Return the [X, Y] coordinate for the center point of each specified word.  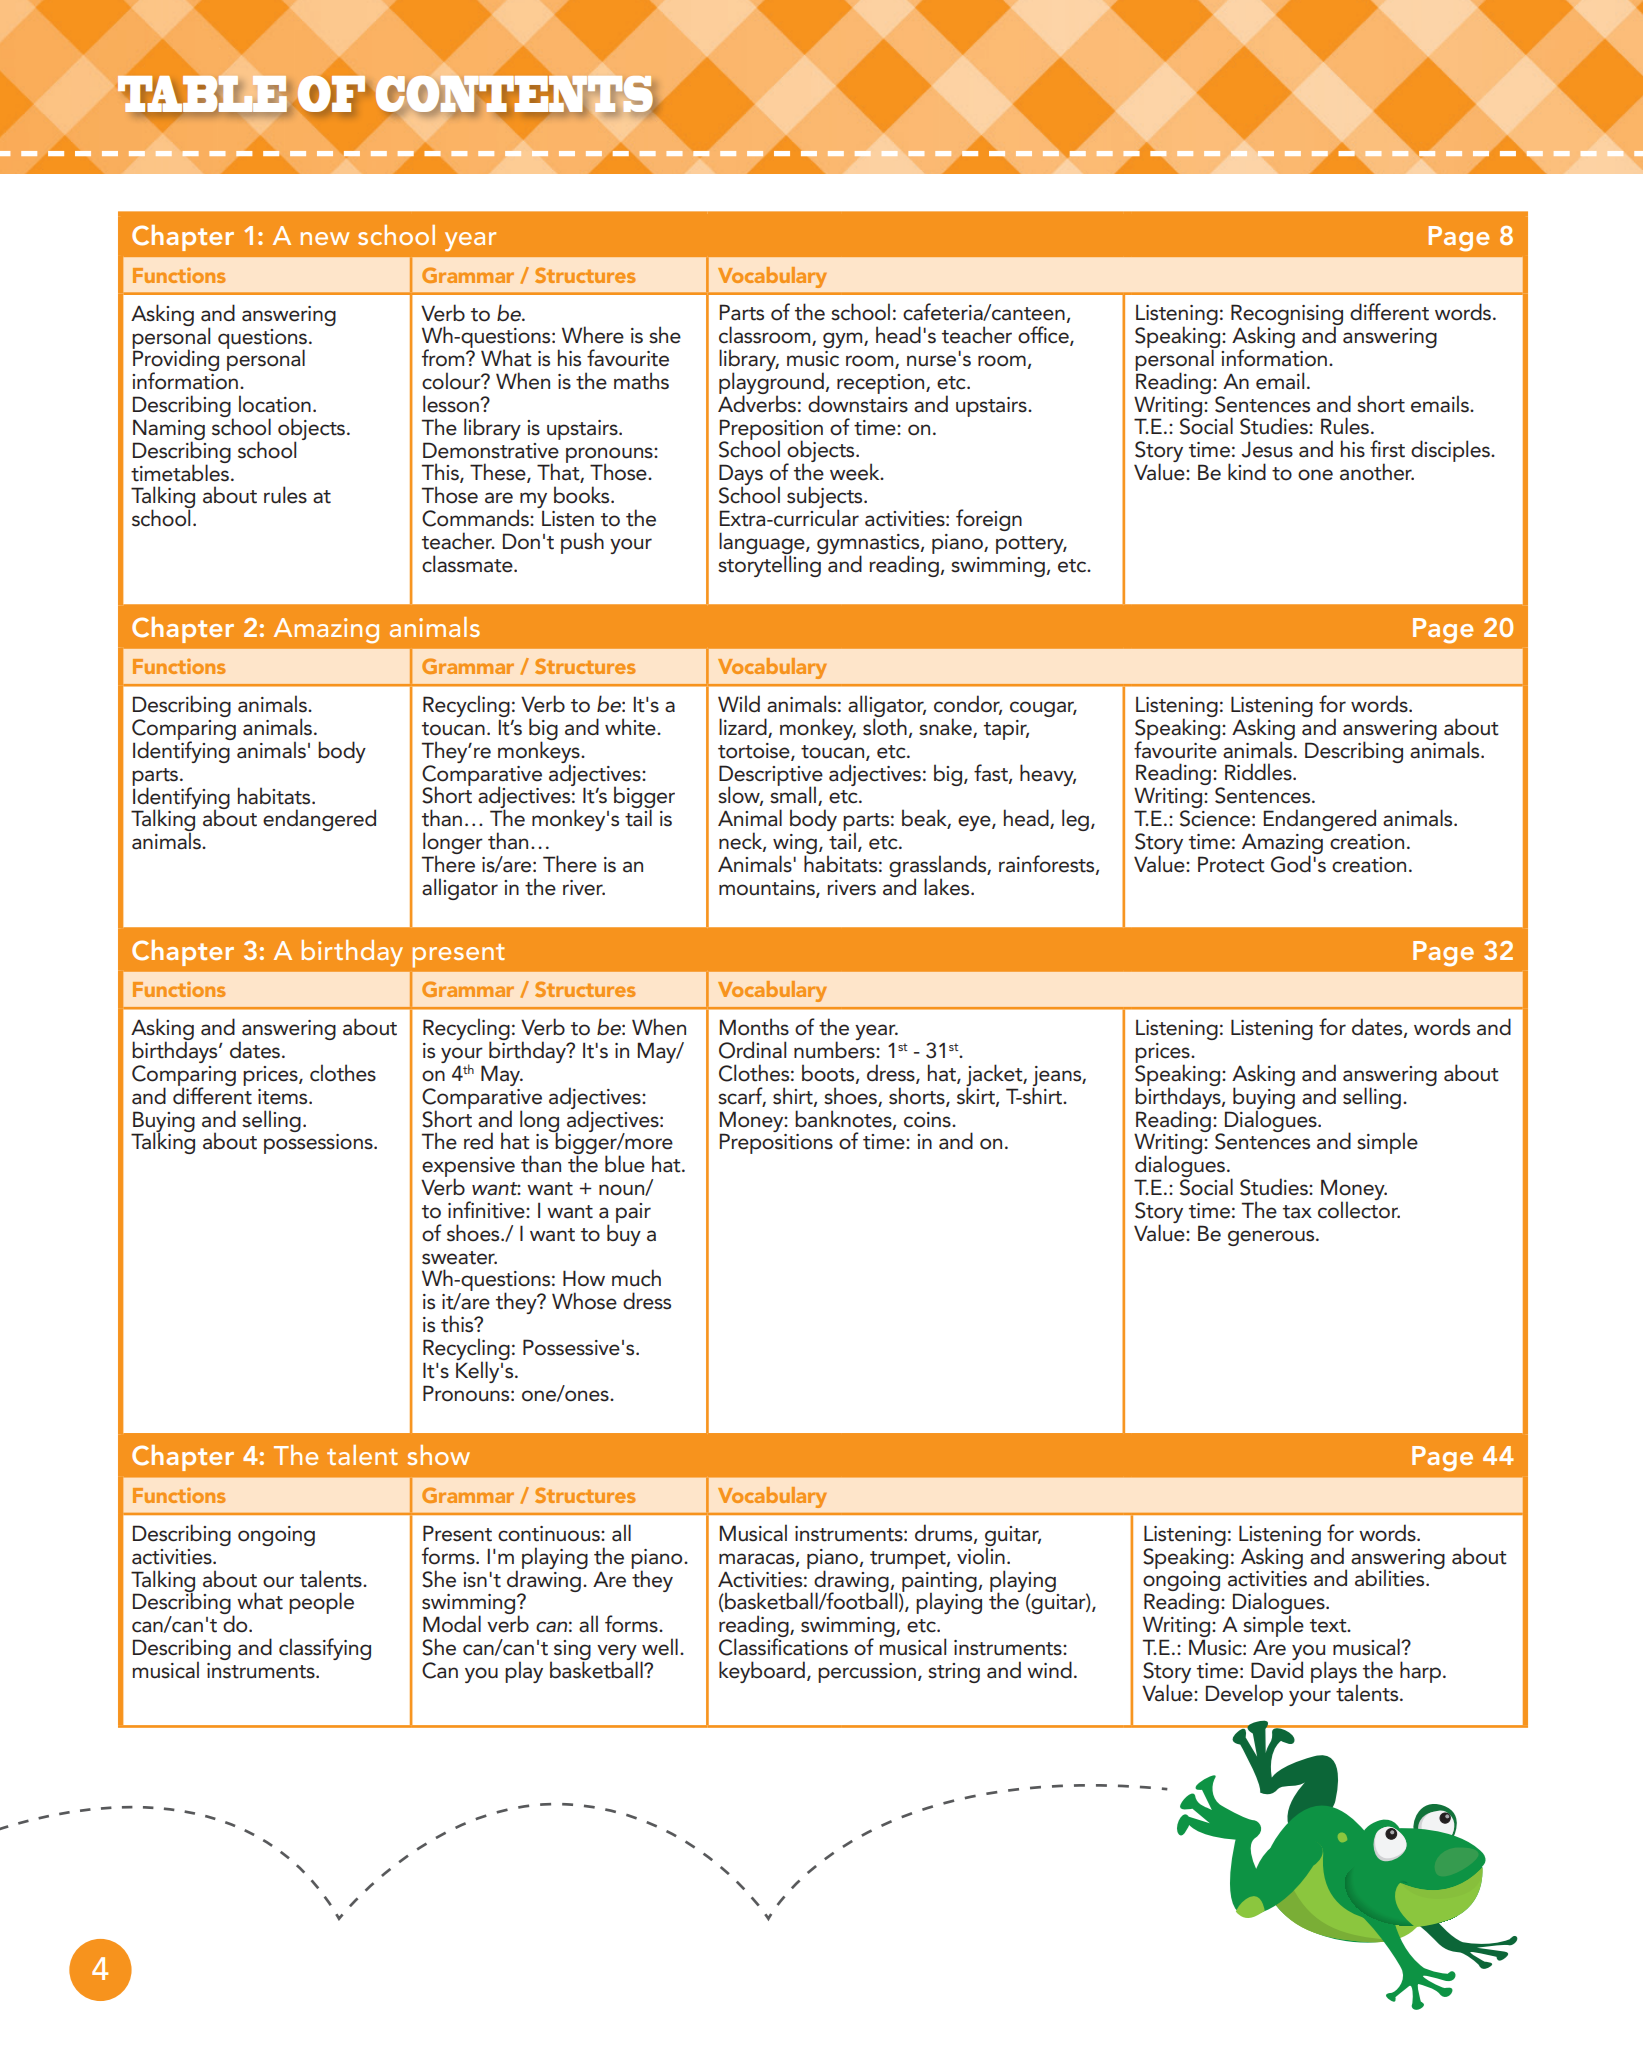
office [1044, 336]
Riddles [1259, 772]
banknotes [844, 1119]
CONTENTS [515, 95]
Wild [739, 703]
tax [1297, 1212]
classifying [325, 1649]
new [325, 238]
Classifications [783, 1646]
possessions [319, 1144]
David [1277, 1669]
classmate [468, 564]
